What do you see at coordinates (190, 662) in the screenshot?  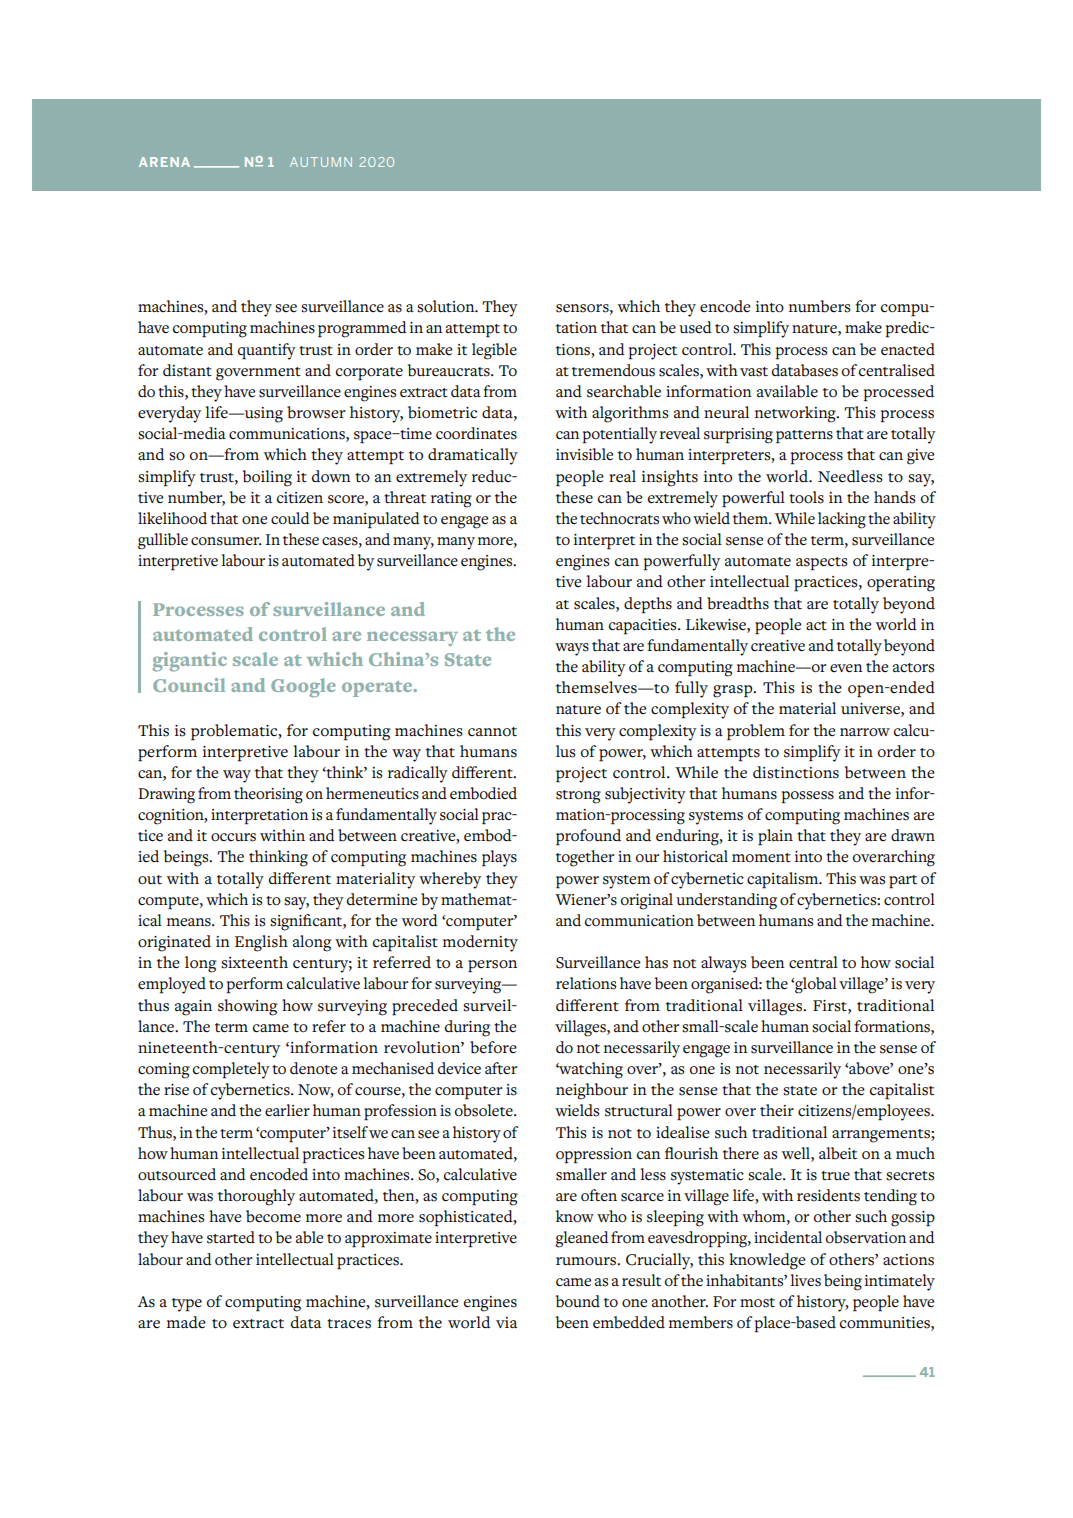 I see `gigantic` at bounding box center [190, 662].
